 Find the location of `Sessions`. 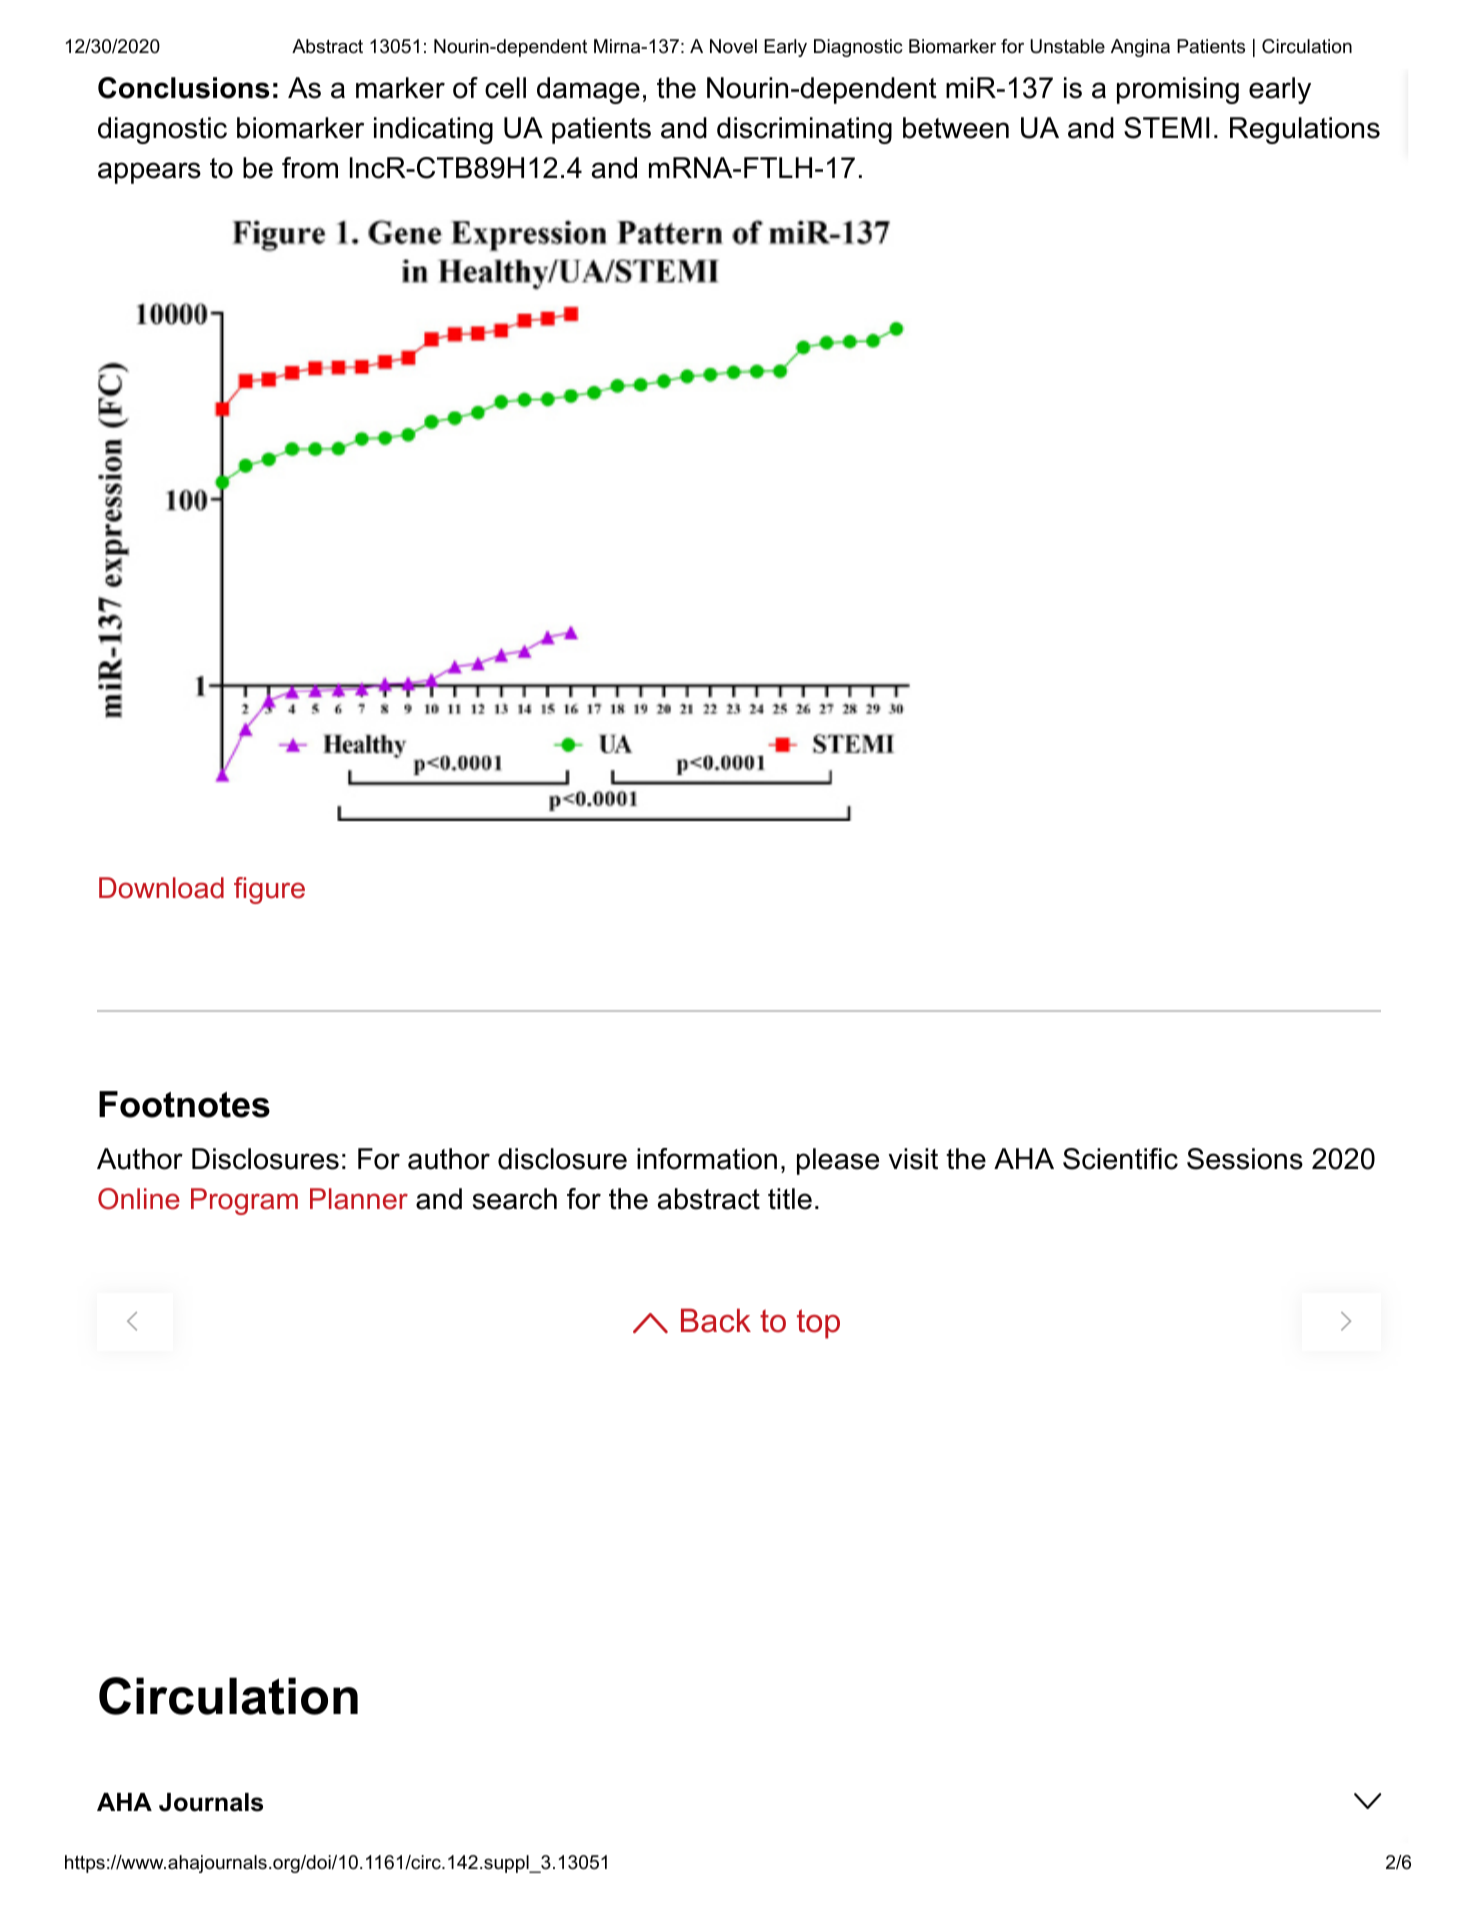

Sessions is located at coordinates (1245, 1159).
